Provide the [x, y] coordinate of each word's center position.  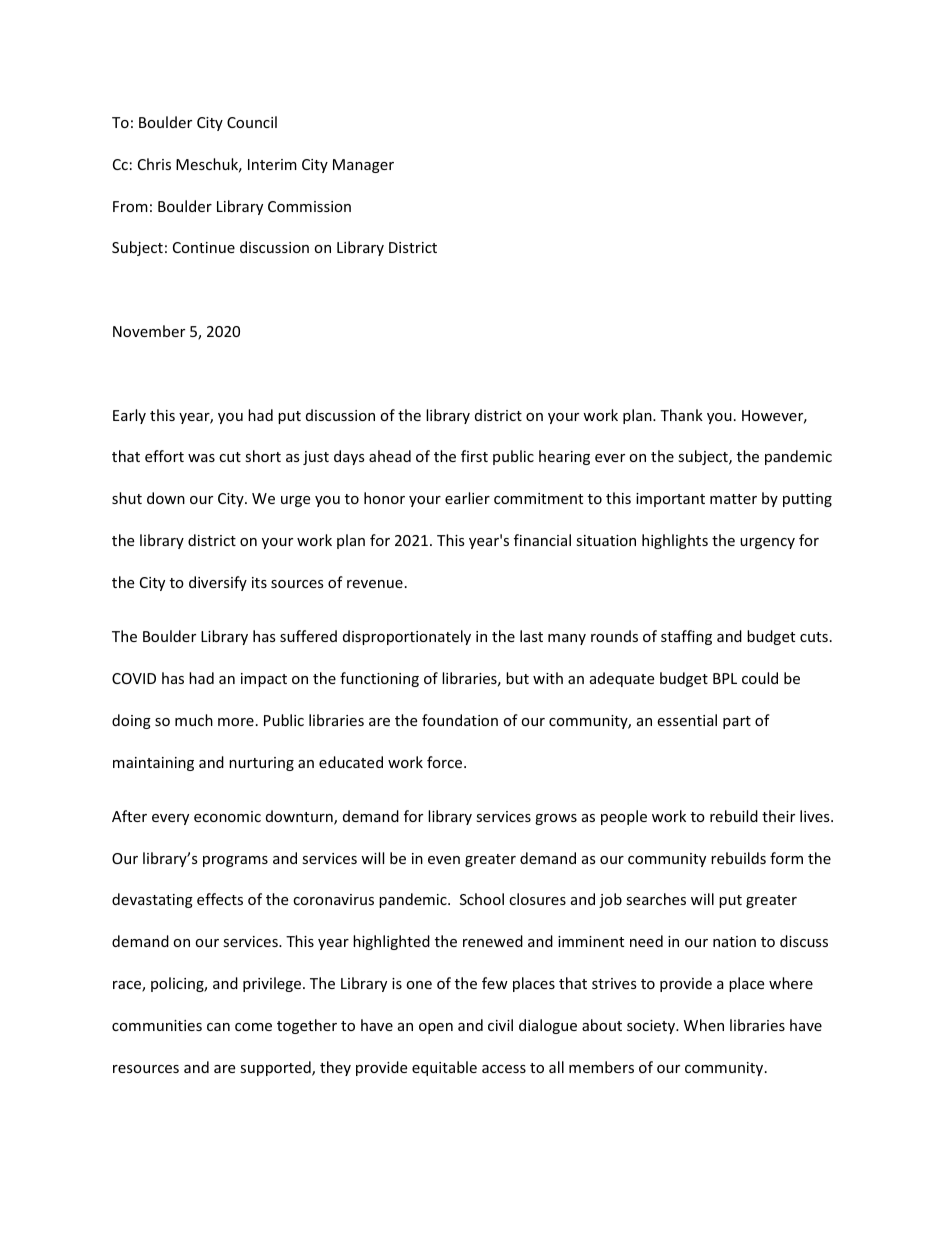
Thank [681, 415]
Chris [154, 164]
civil [500, 1025]
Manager [363, 166]
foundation [460, 720]
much [194, 720]
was [201, 458]
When [704, 1025]
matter [733, 499]
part [737, 722]
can [218, 1027]
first [474, 456]
